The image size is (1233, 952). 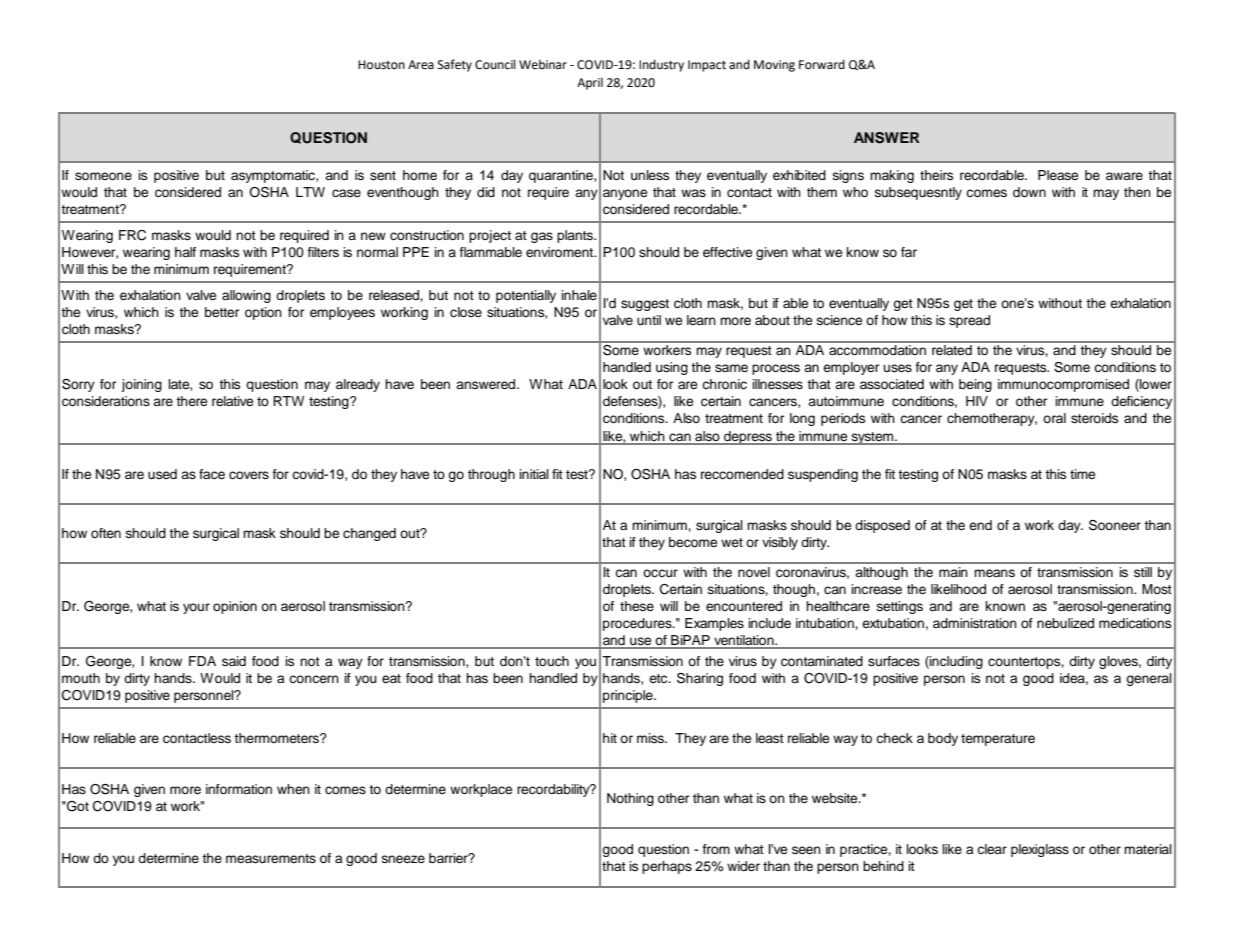 I want to click on Forward, so click(x=822, y=64).
